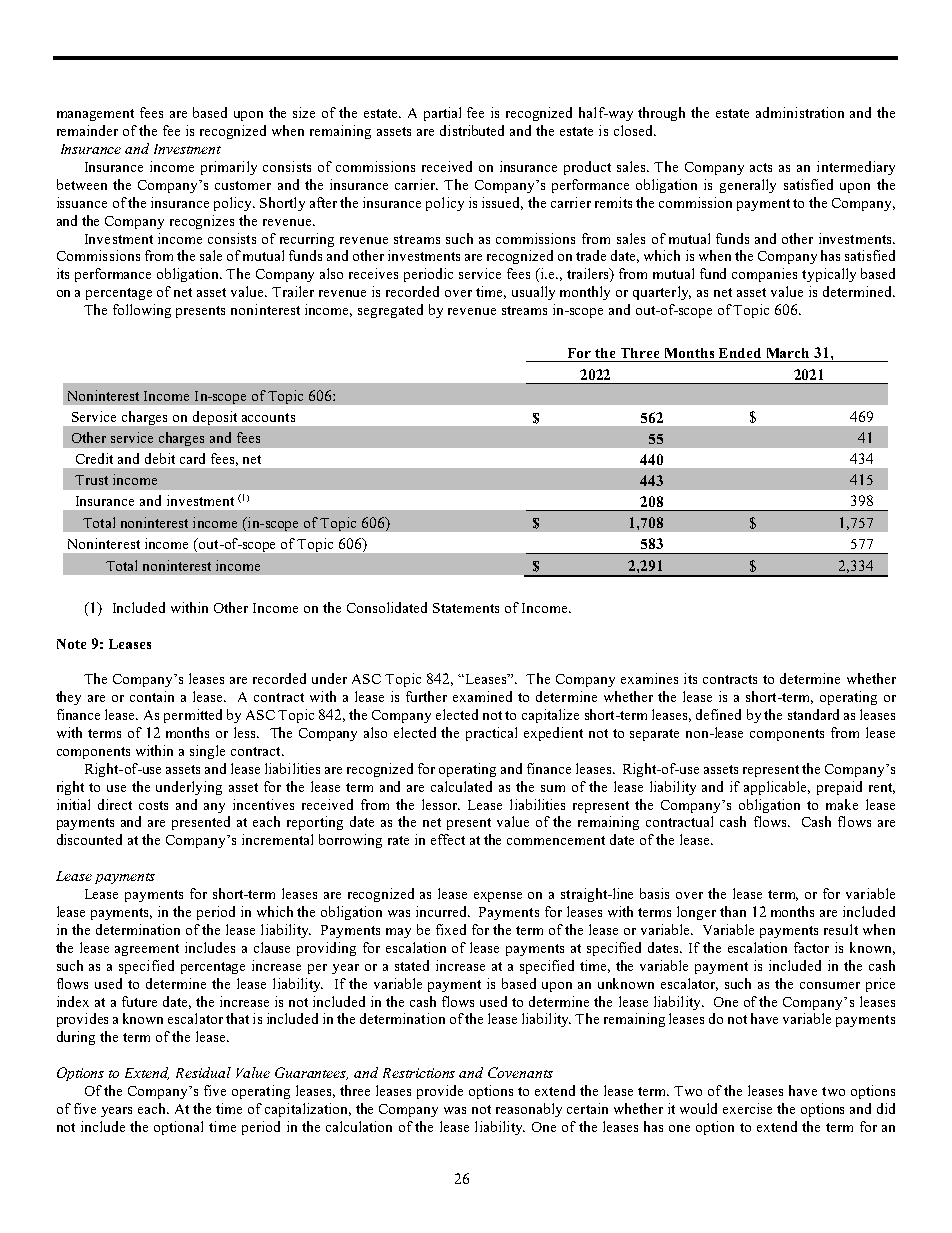 The image size is (952, 1233). What do you see at coordinates (203, 1072) in the image?
I see `Residual` at bounding box center [203, 1072].
